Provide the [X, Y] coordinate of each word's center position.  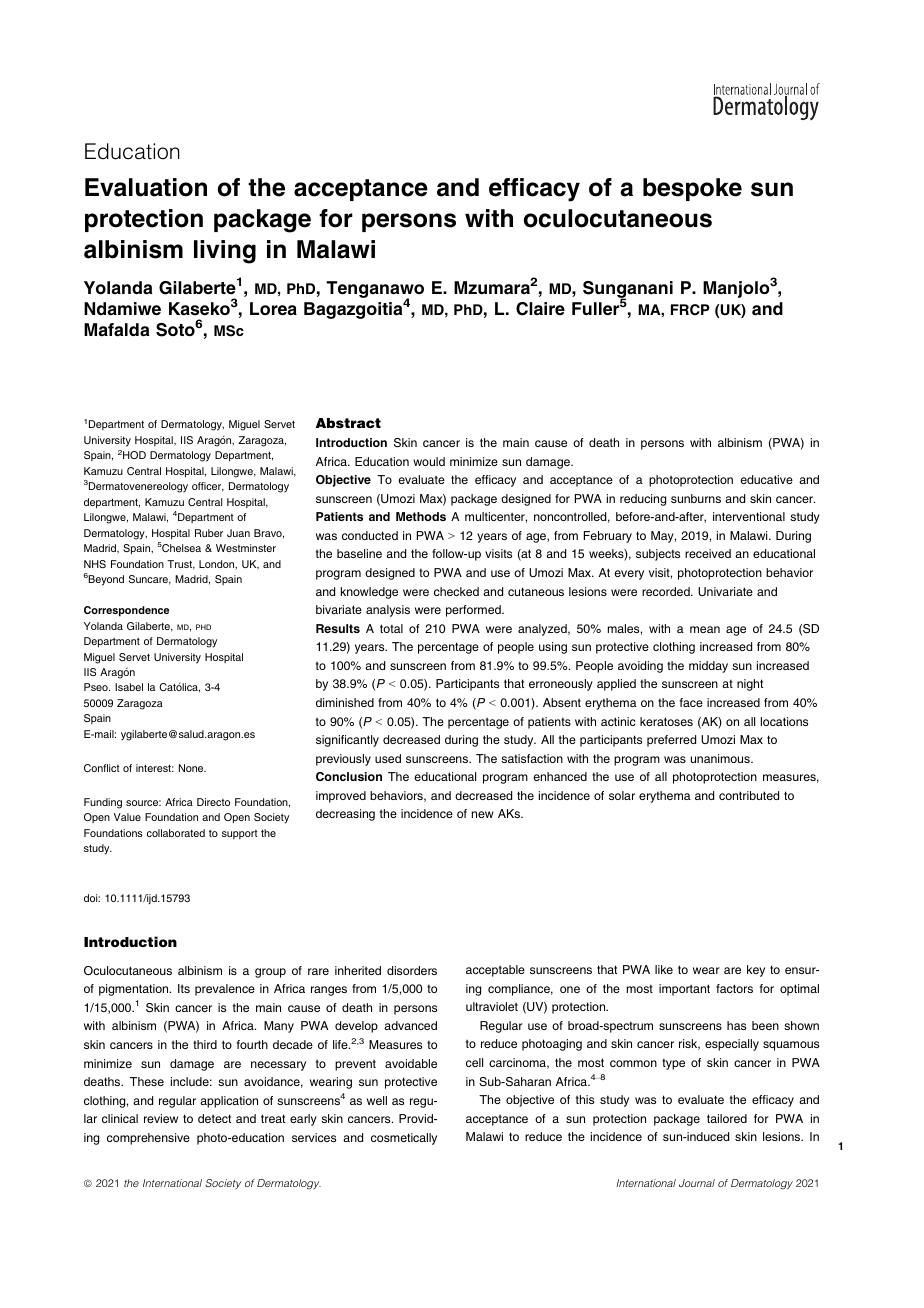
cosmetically [404, 1139]
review [161, 1118]
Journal [697, 1183]
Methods [421, 516]
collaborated [176, 833]
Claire [540, 309]
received [708, 553]
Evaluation [146, 187]
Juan [238, 533]
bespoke [692, 189]
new [483, 814]
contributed [749, 795]
